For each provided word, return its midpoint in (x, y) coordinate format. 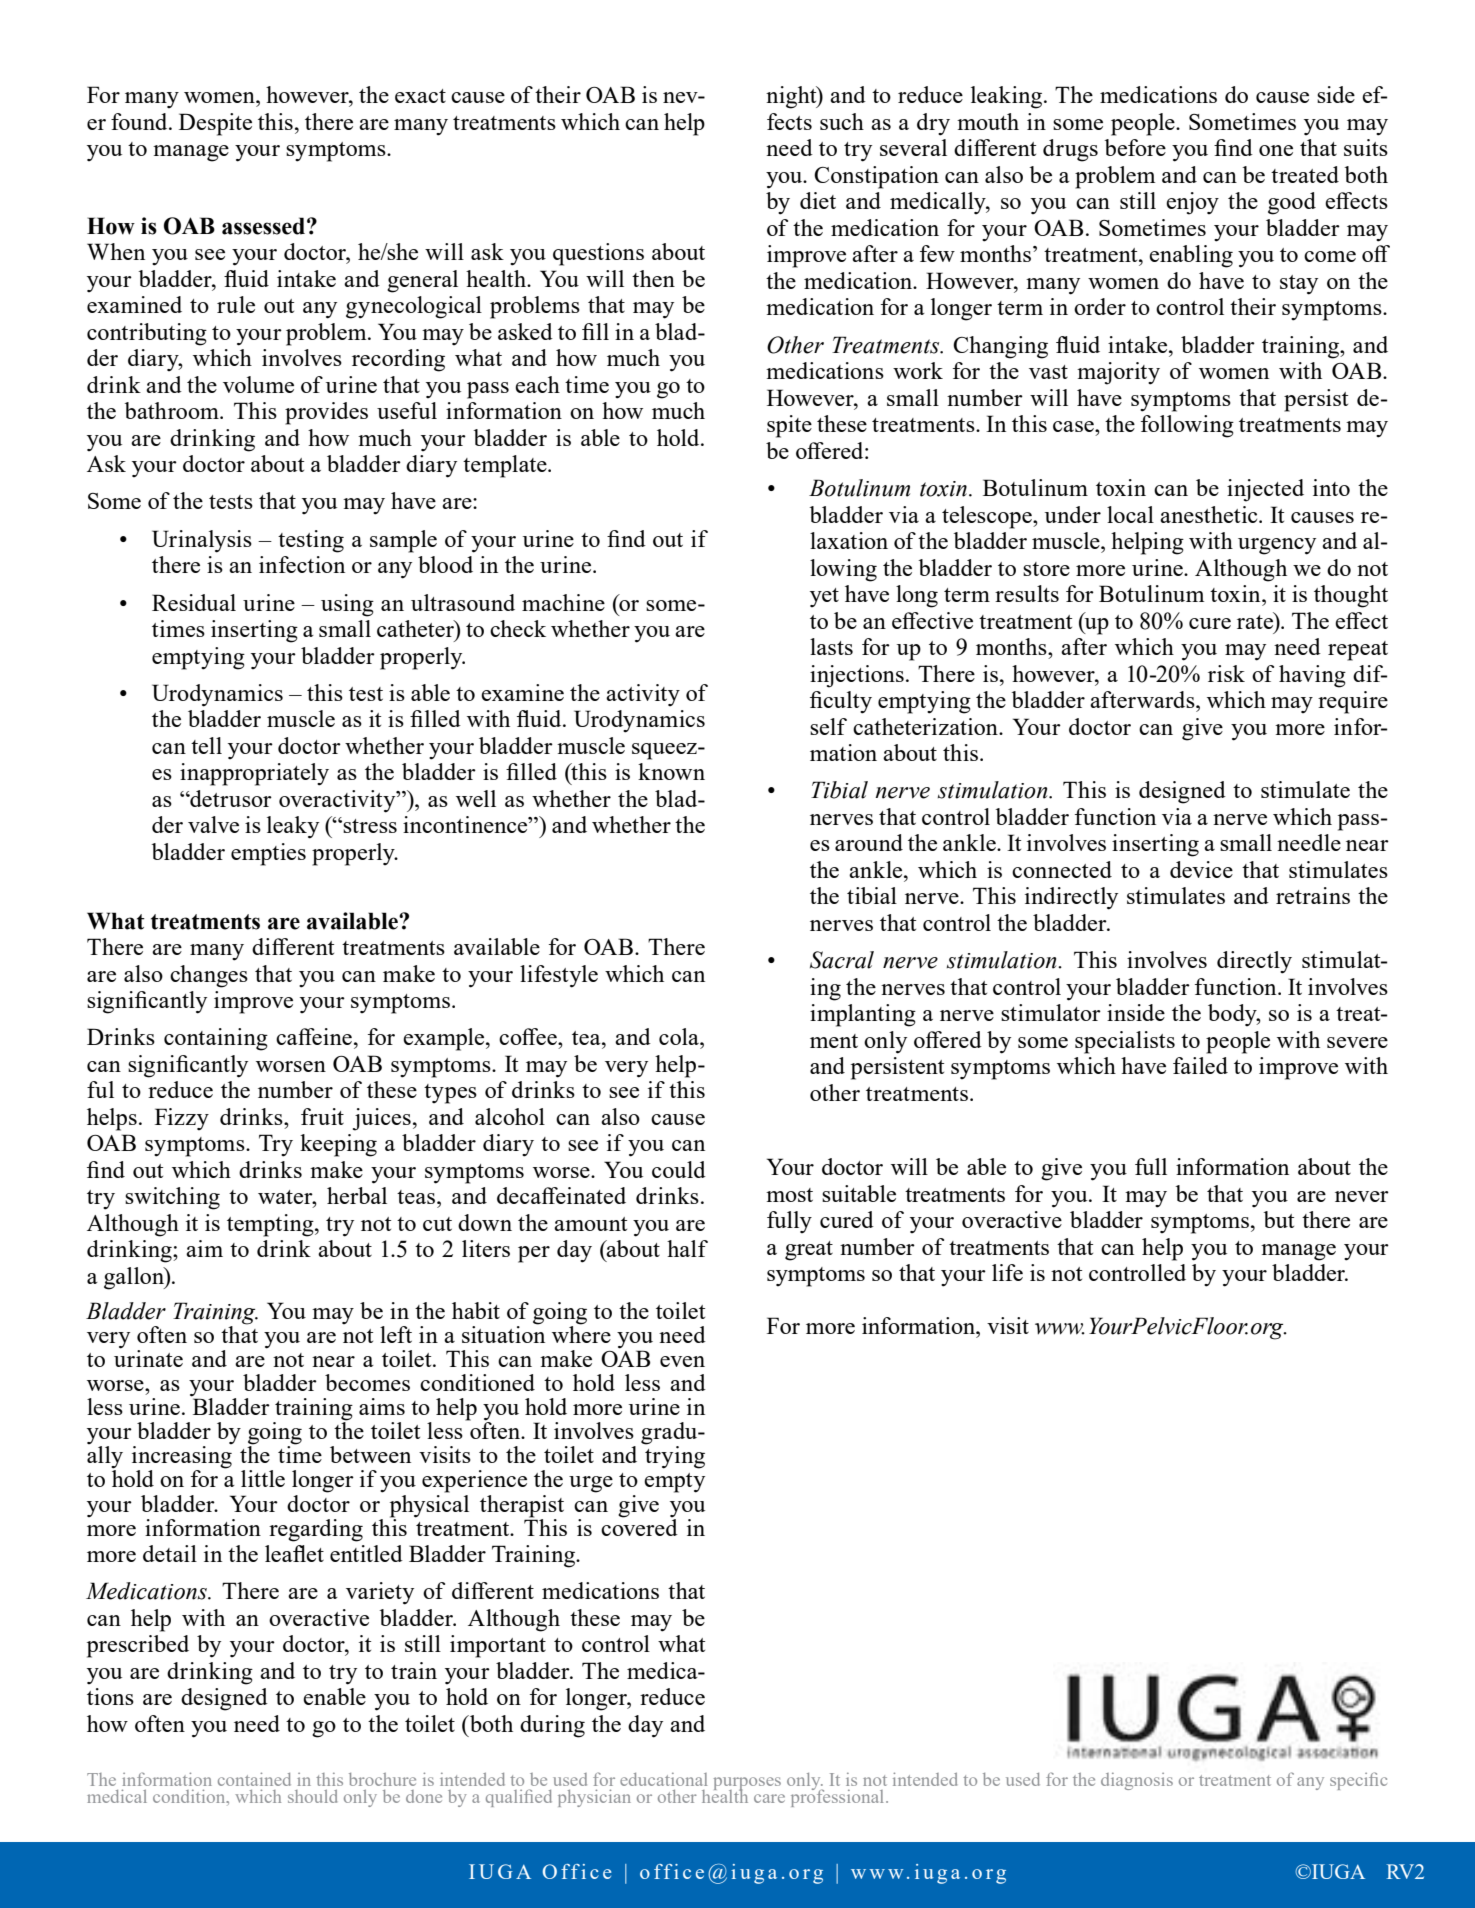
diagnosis (1137, 1781)
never (1362, 1196)
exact (420, 96)
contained (254, 1779)
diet (818, 200)
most (789, 1195)
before (1135, 147)
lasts (831, 646)
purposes (747, 1785)
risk (1226, 673)
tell (206, 745)
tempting (271, 1225)
